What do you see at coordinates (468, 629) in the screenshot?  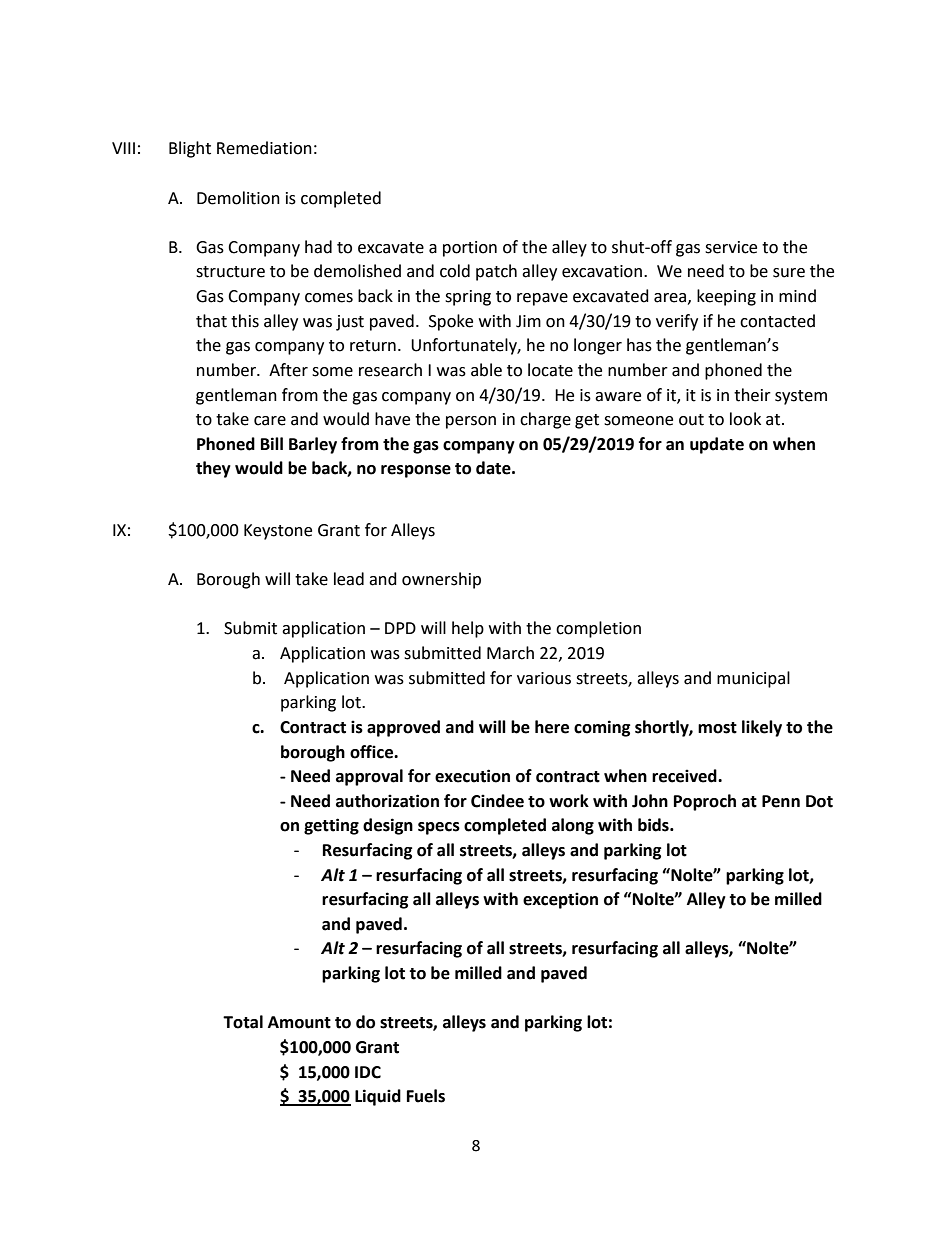 I see `help` at bounding box center [468, 629].
